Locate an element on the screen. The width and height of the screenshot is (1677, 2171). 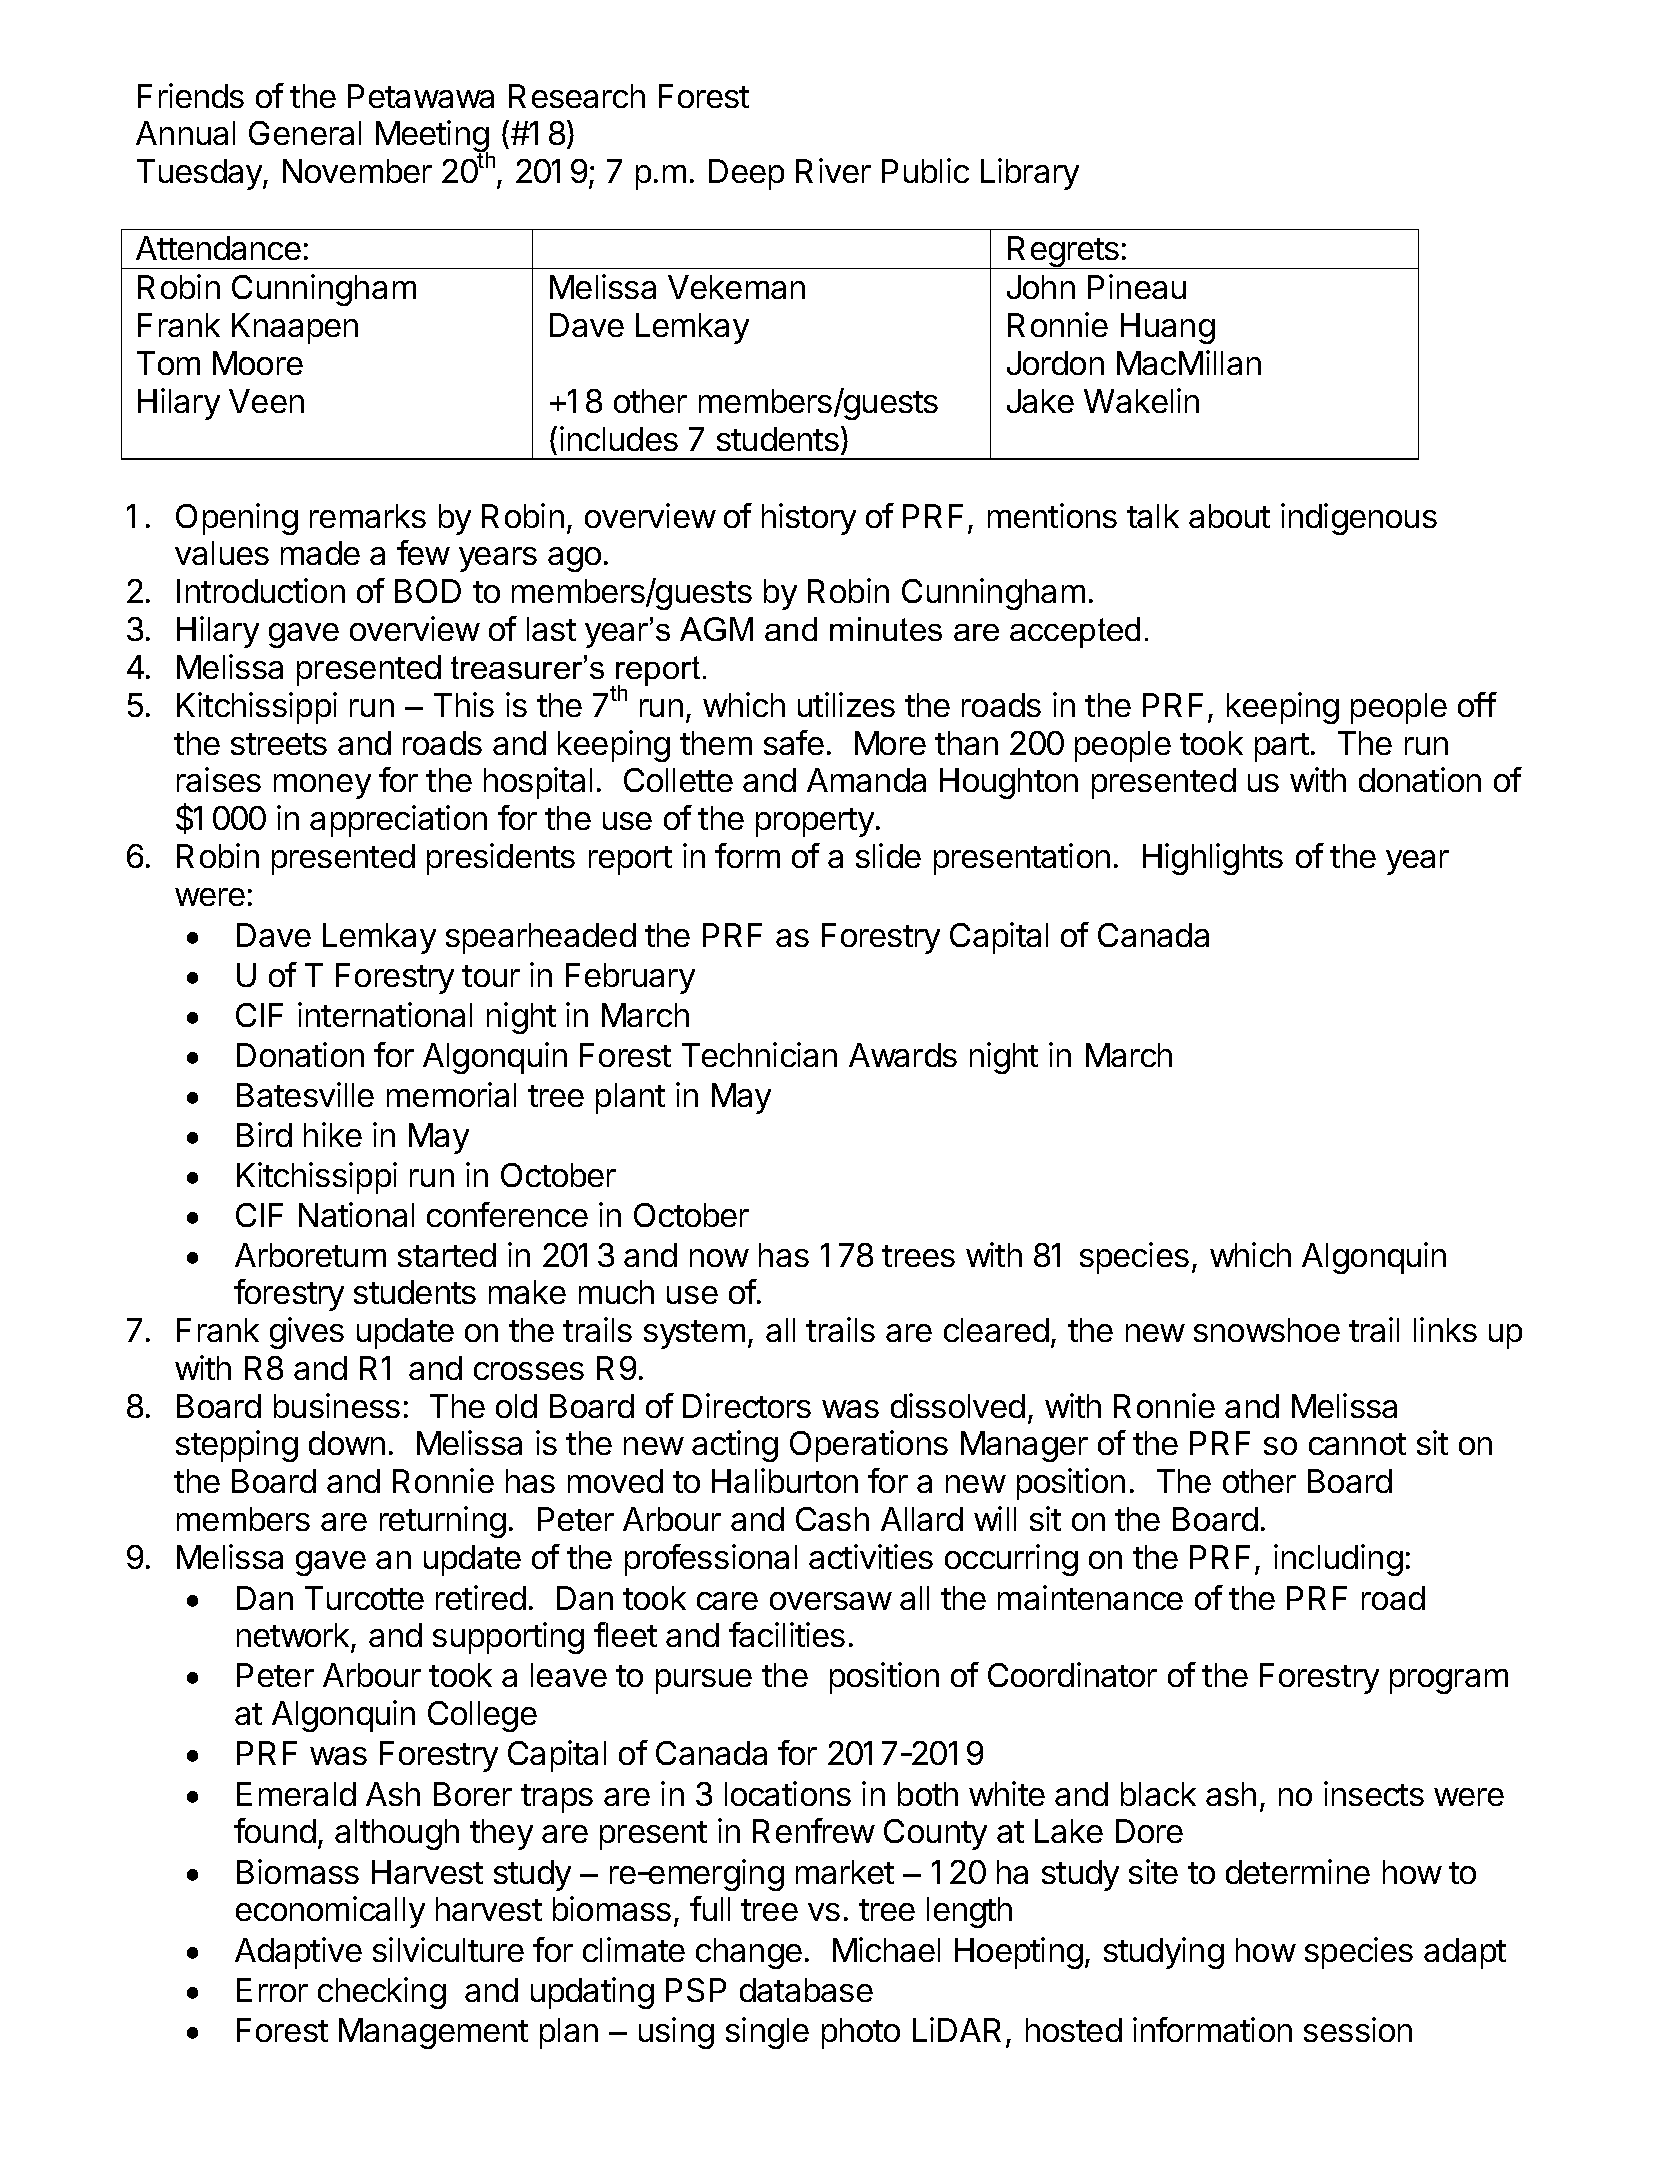
Error is located at coordinates (272, 1990).
